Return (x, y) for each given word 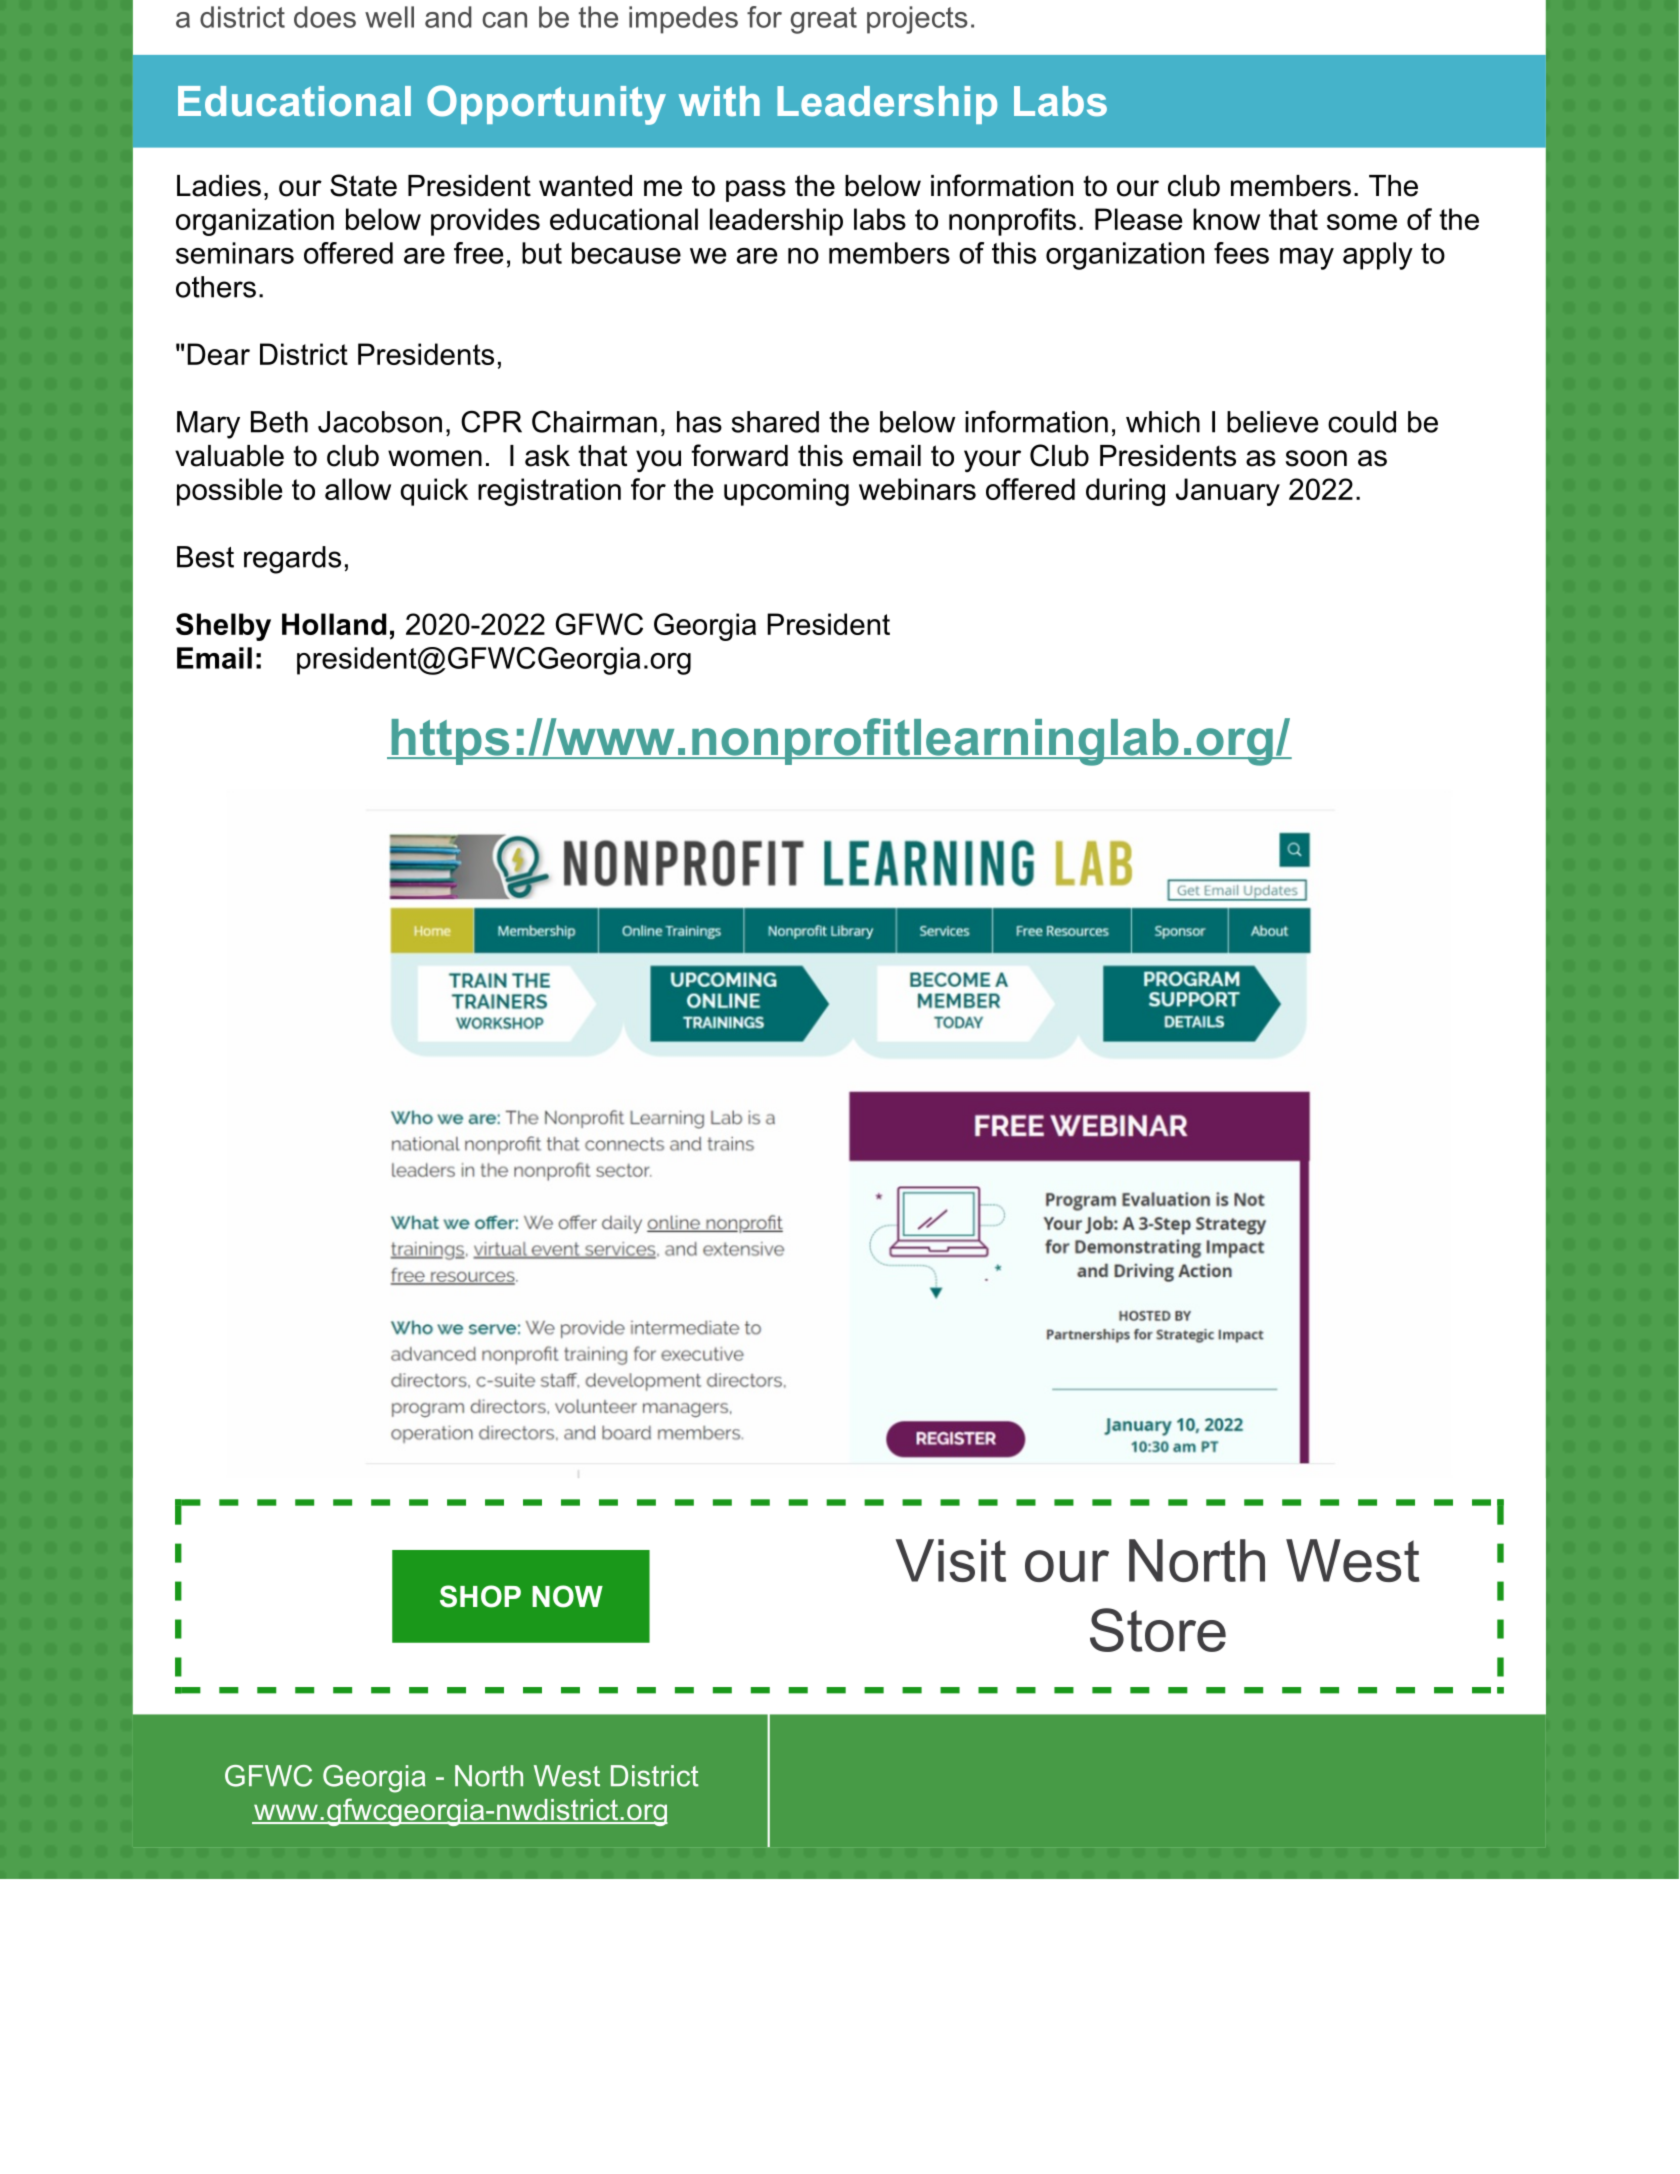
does (325, 17)
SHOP (480, 1596)
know (1226, 219)
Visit (950, 1560)
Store (1158, 1630)
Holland (334, 624)
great (824, 20)
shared (775, 422)
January (1228, 492)
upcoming (786, 492)
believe (1272, 422)
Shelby (223, 627)
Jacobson (380, 422)
